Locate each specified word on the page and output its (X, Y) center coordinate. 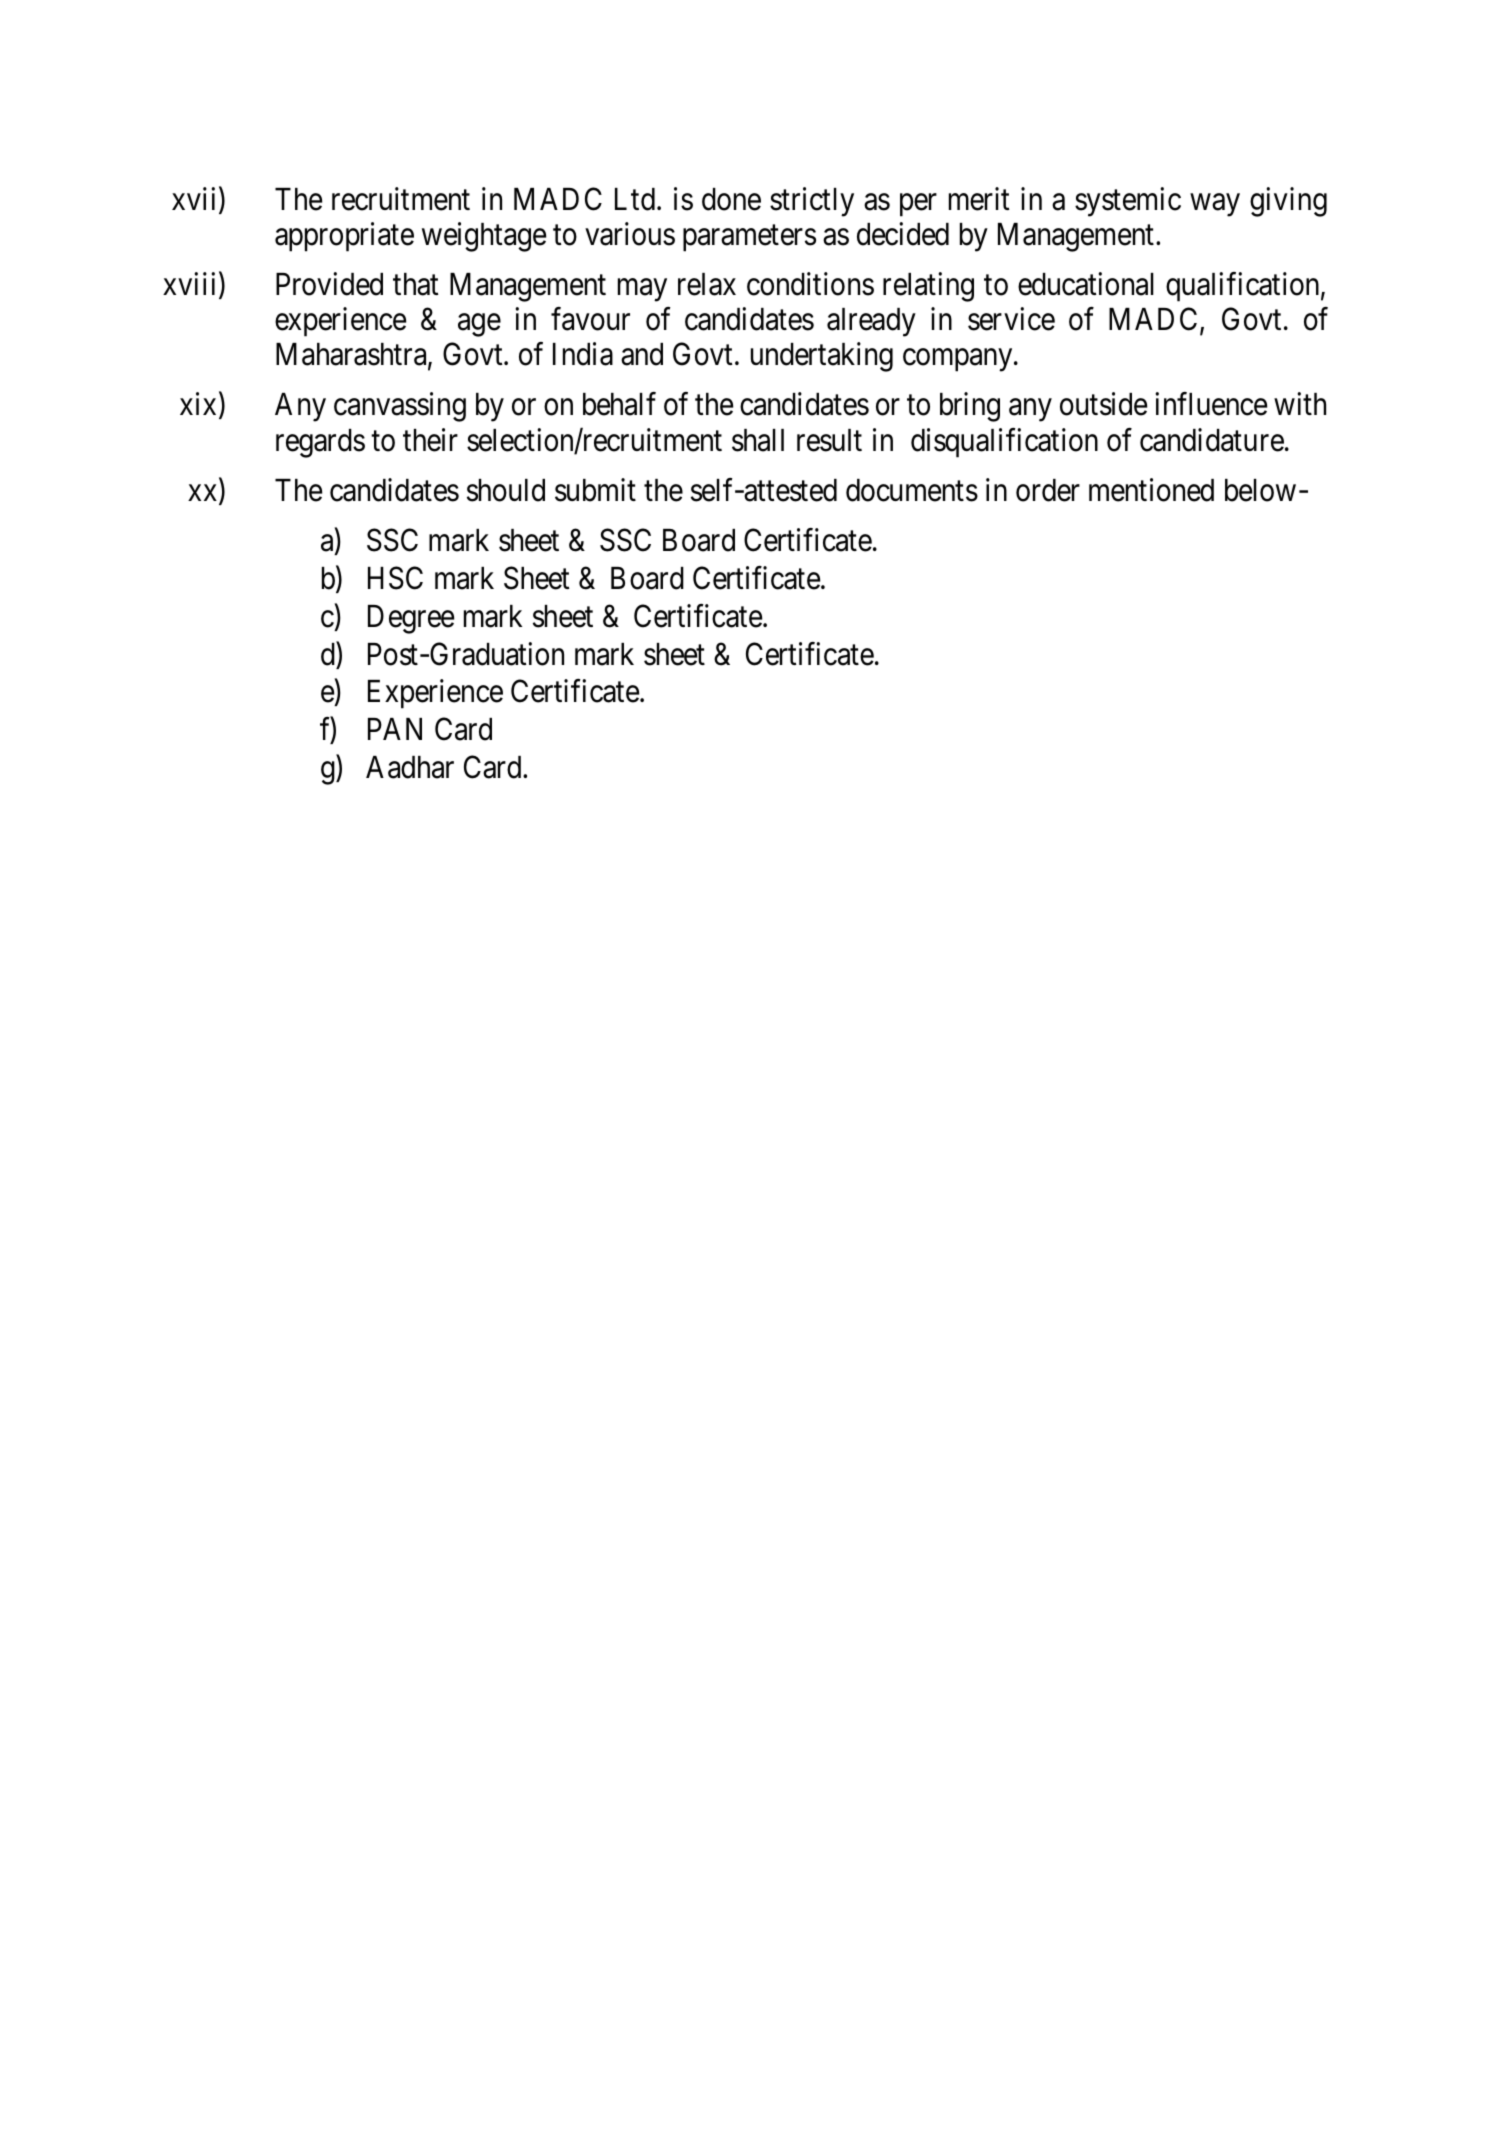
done (731, 199)
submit (595, 490)
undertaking (822, 357)
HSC (395, 578)
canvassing (400, 407)
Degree (411, 619)
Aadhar (410, 767)
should (506, 490)
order (1048, 490)
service (1011, 319)
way (1215, 205)
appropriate (344, 237)
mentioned (1151, 490)
